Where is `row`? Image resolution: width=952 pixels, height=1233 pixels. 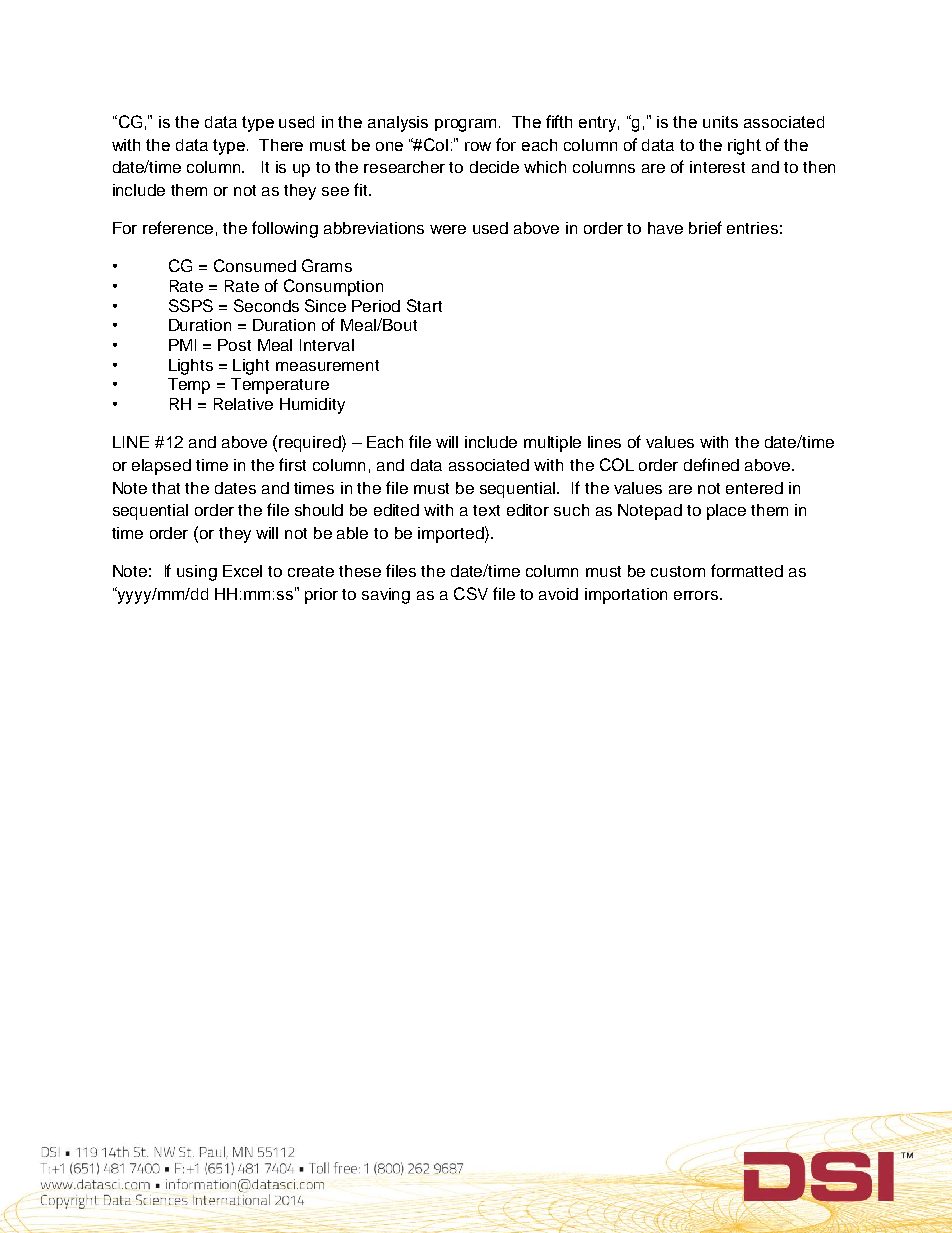
row is located at coordinates (478, 146).
